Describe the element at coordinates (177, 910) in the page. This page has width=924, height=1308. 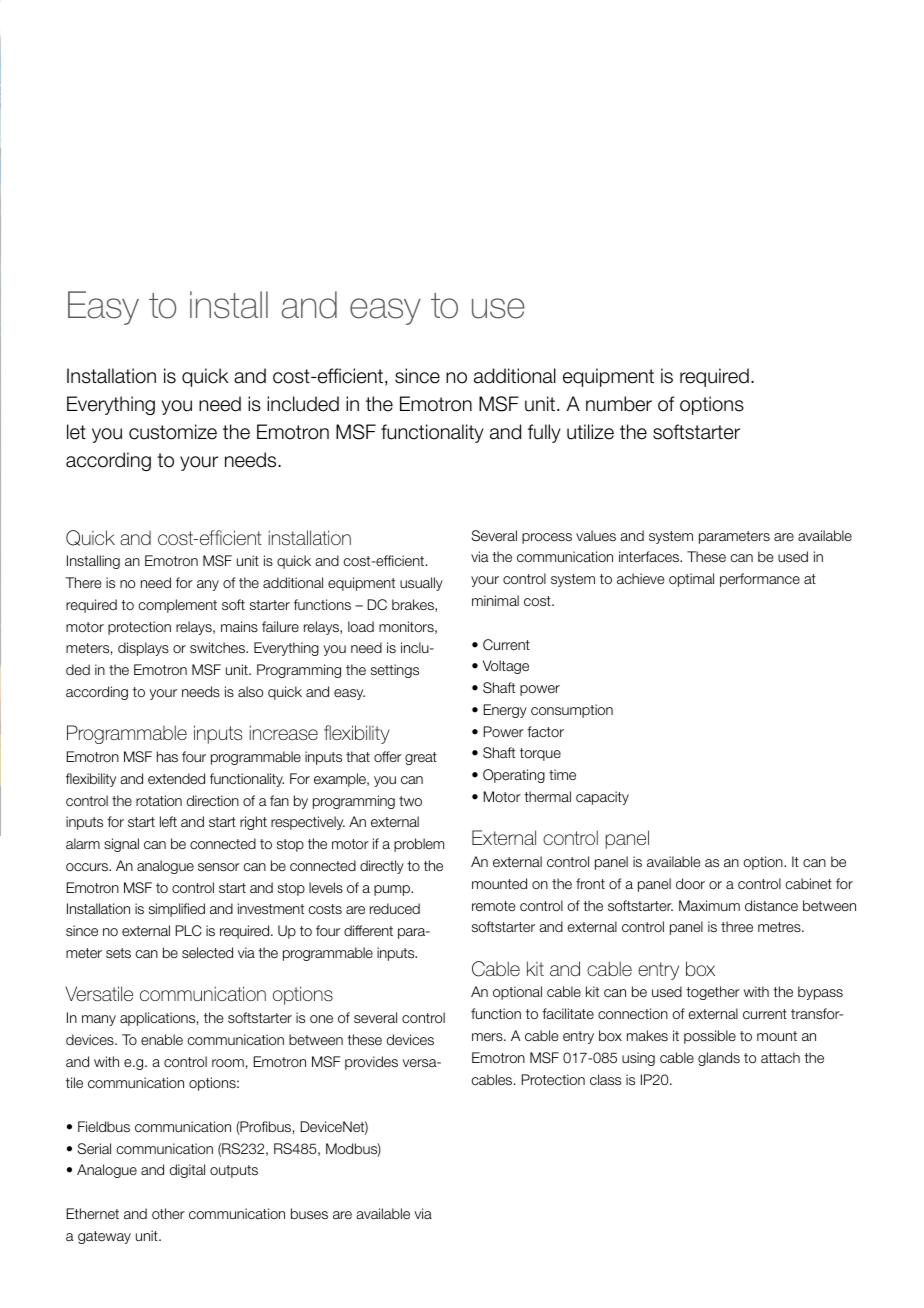
I see `simplified` at that location.
